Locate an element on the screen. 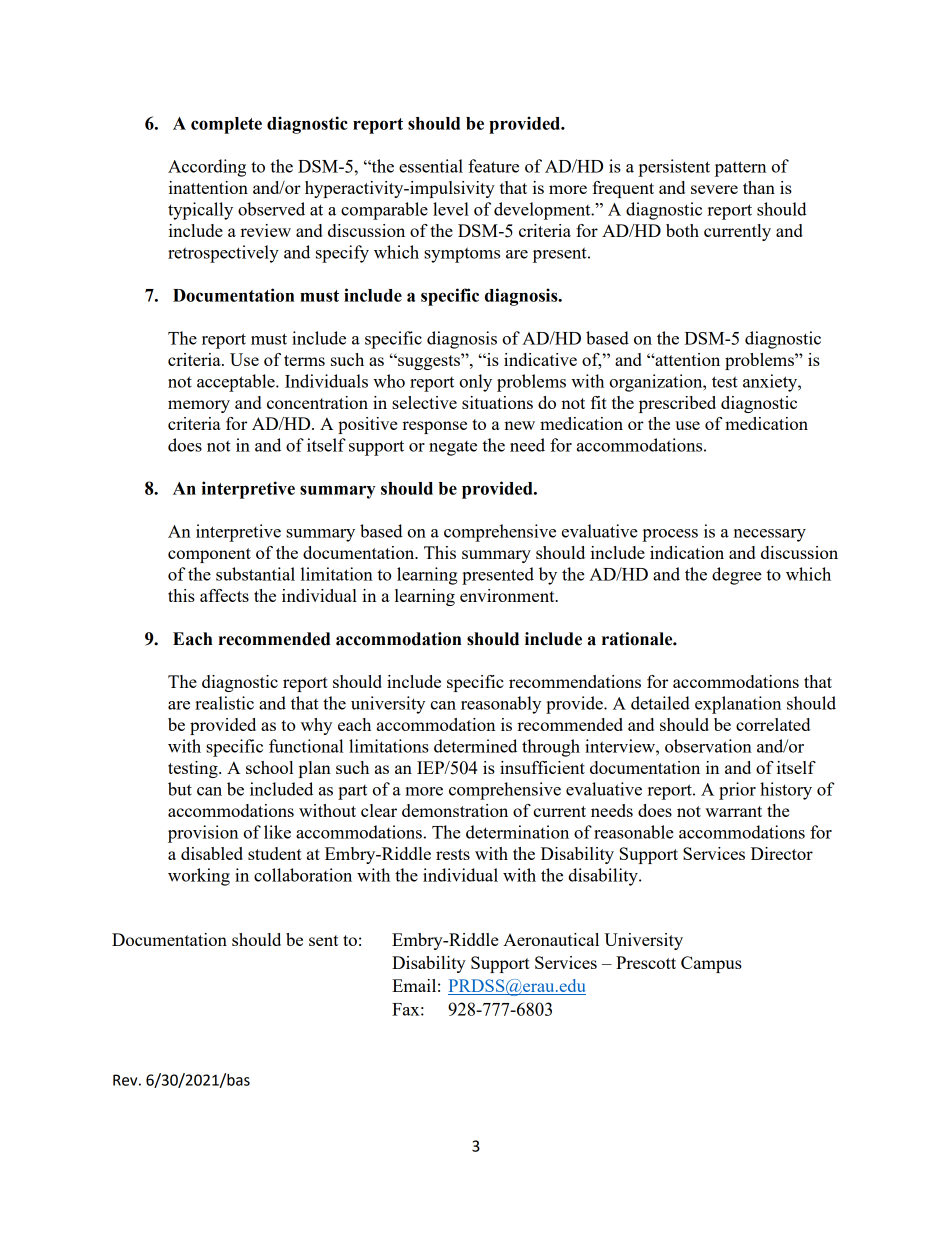  feature is located at coordinates (493, 166).
